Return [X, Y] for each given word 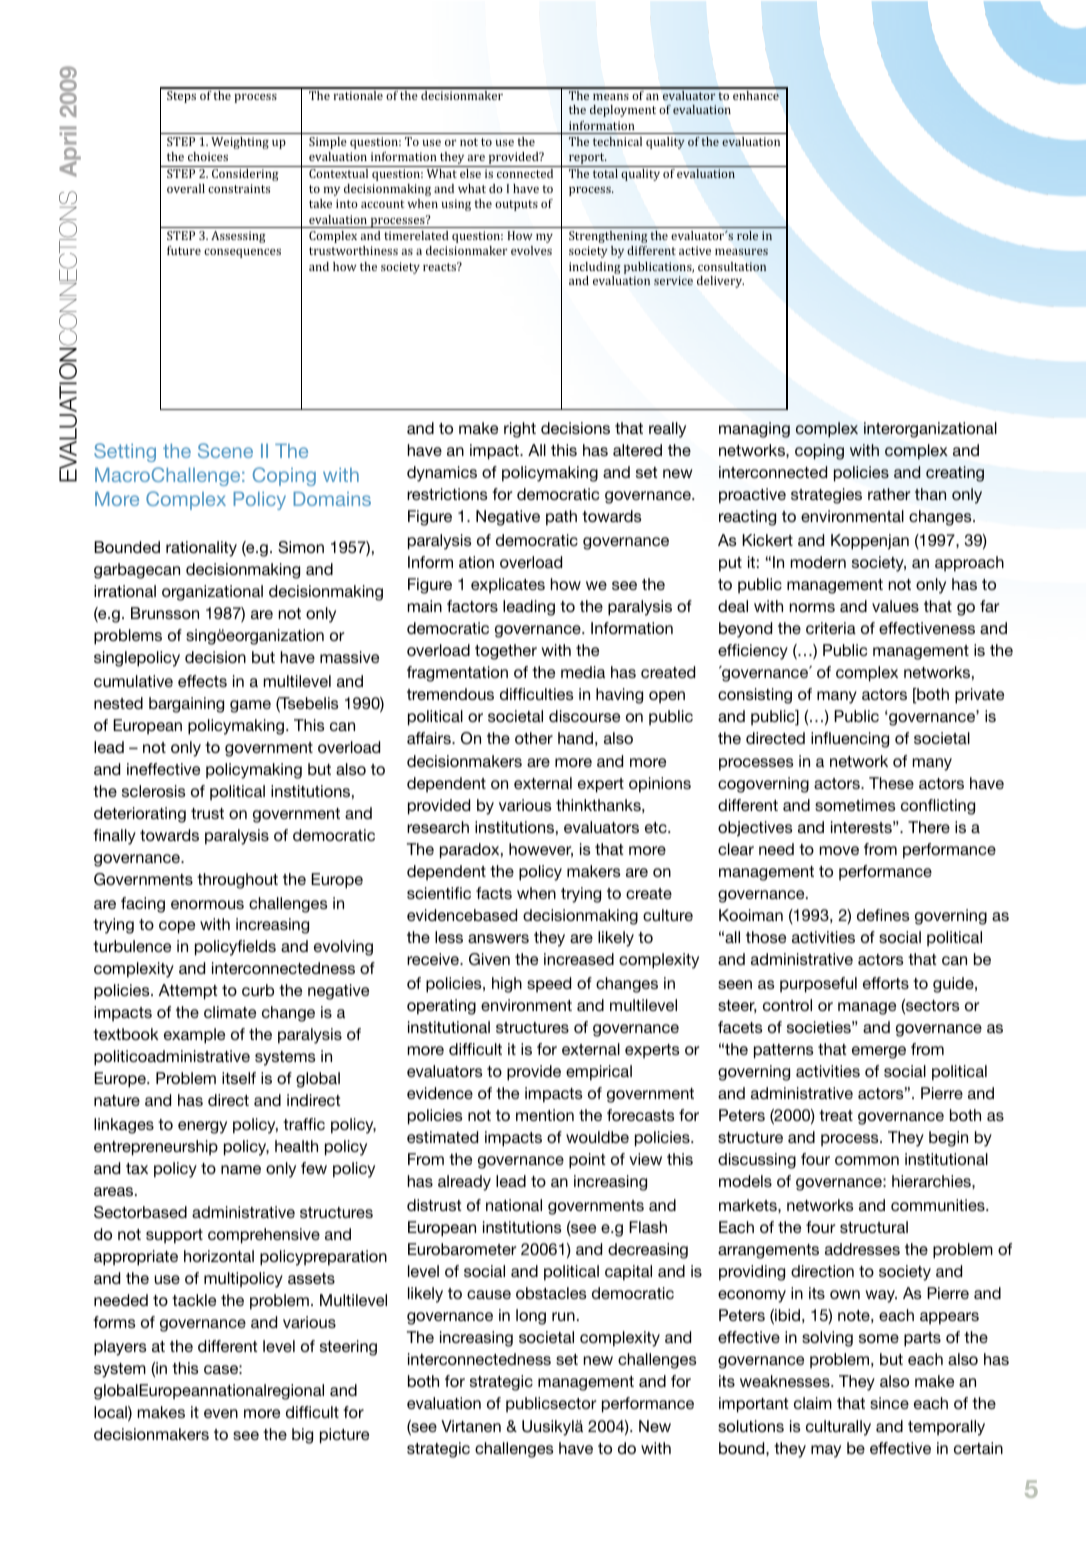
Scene [225, 450]
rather [889, 494]
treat [836, 1115]
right [520, 430]
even [221, 1413]
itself [239, 1078]
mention [545, 1115]
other [534, 738]
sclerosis [153, 791]
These [891, 783]
